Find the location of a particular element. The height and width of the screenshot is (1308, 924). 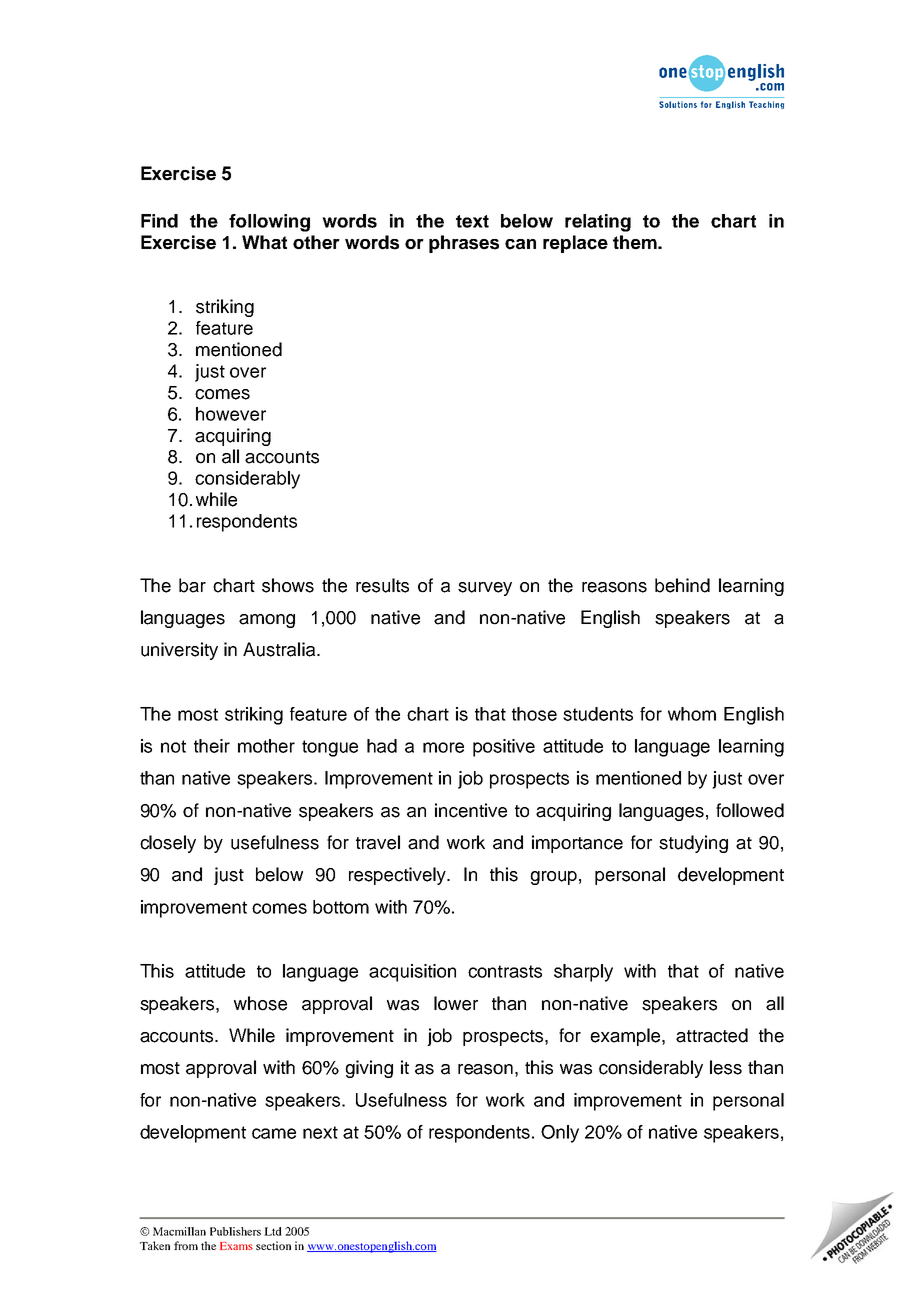

relating is located at coordinates (598, 223).
